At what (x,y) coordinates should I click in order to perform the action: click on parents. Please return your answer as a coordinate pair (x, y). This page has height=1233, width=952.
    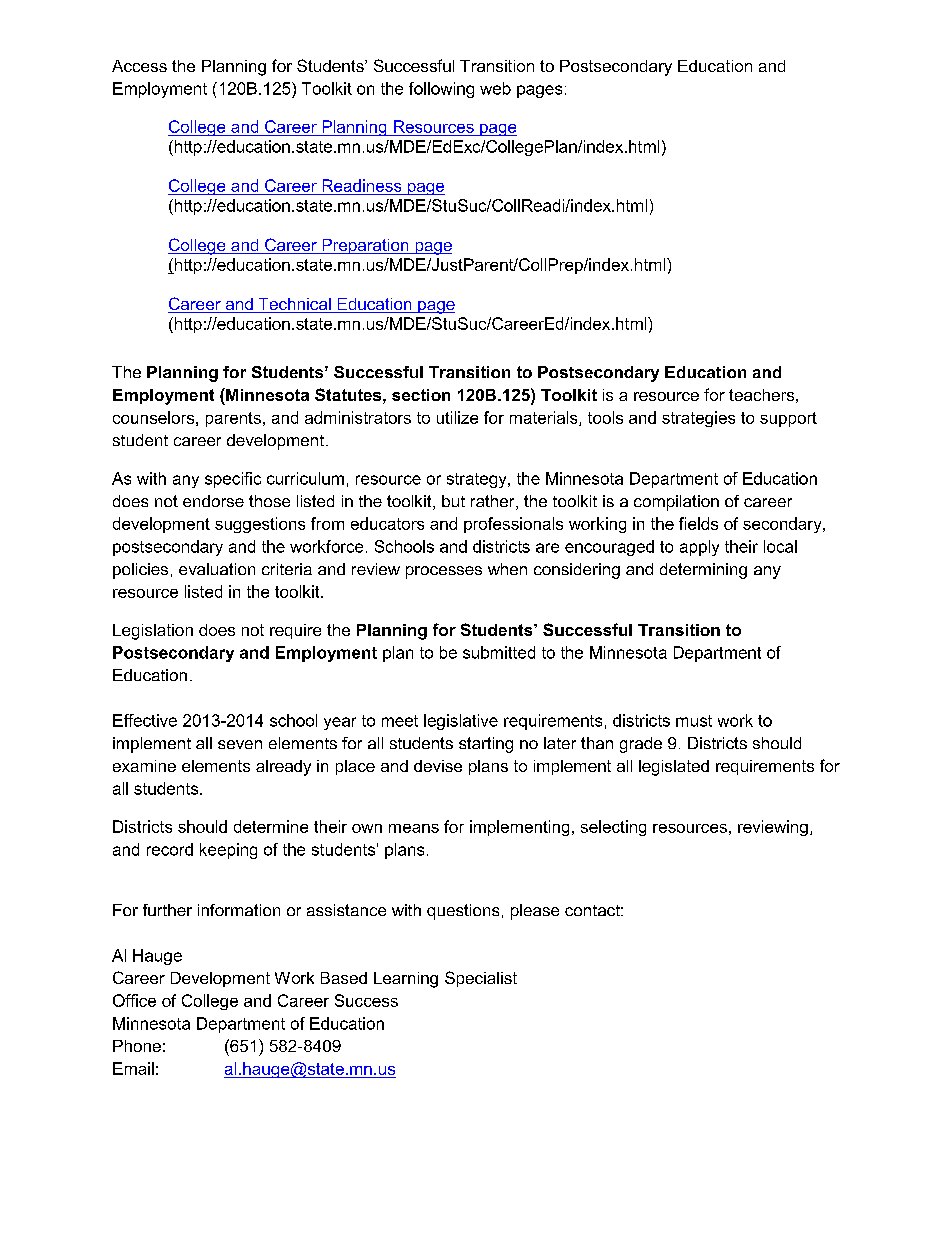
    Looking at the image, I should click on (233, 419).
